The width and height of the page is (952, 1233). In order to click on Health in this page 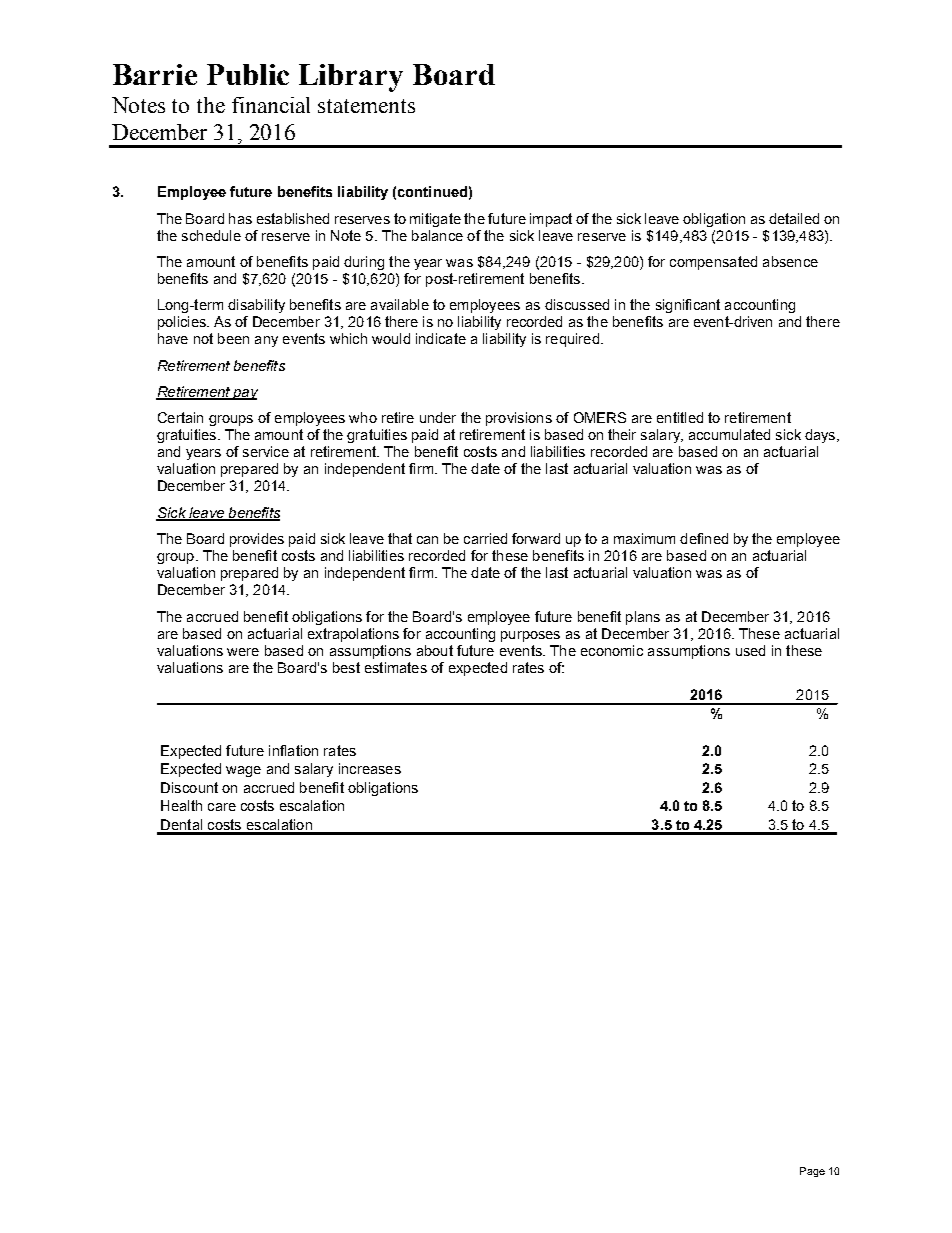, I will do `click(181, 805)`.
